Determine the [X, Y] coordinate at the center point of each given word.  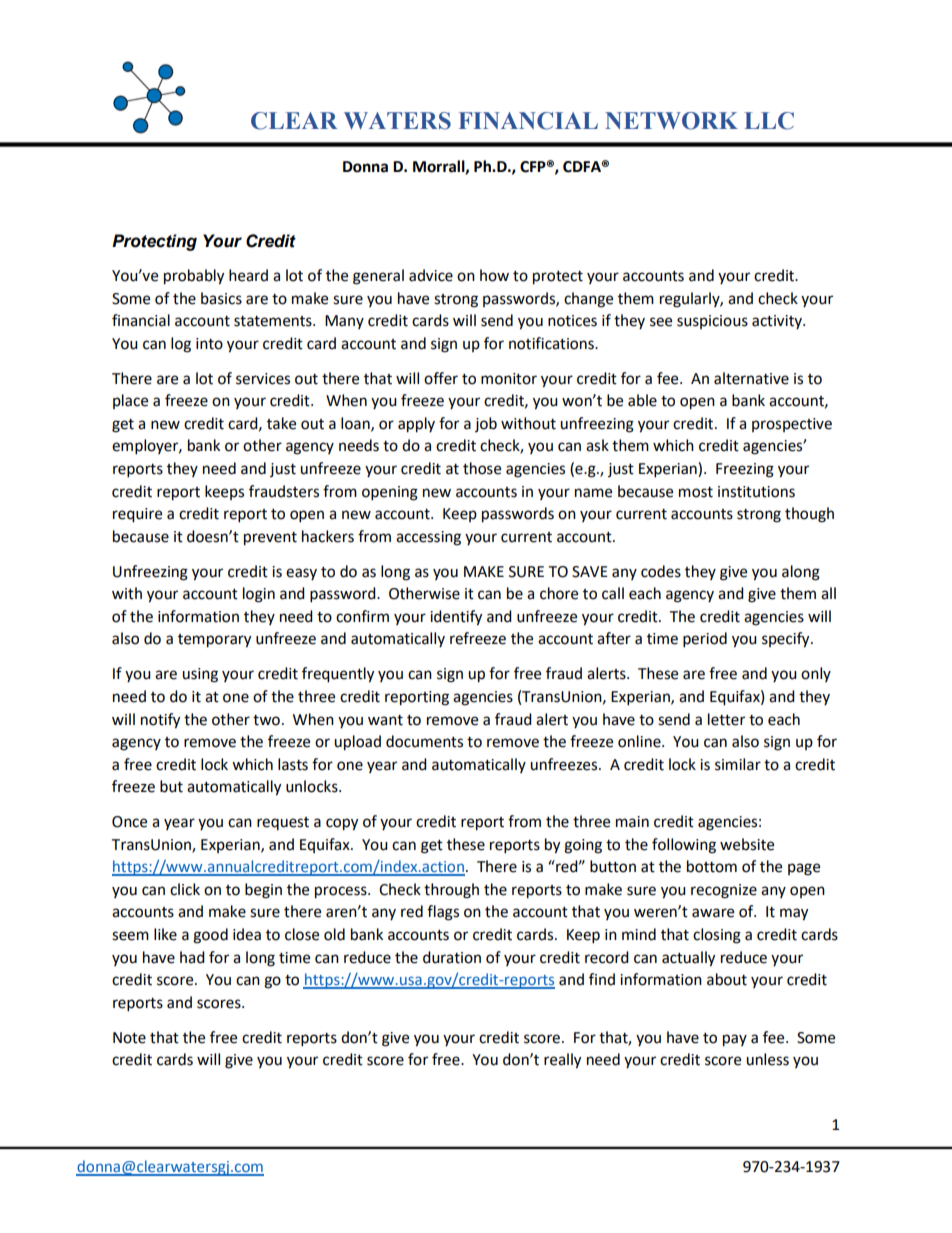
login [259, 595]
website [747, 844]
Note [129, 1038]
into [209, 344]
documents [424, 741]
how [494, 275]
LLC [769, 121]
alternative [751, 378]
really [562, 1061]
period [705, 640]
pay [735, 1040]
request [283, 823]
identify [456, 618]
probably [194, 277]
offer [441, 378]
